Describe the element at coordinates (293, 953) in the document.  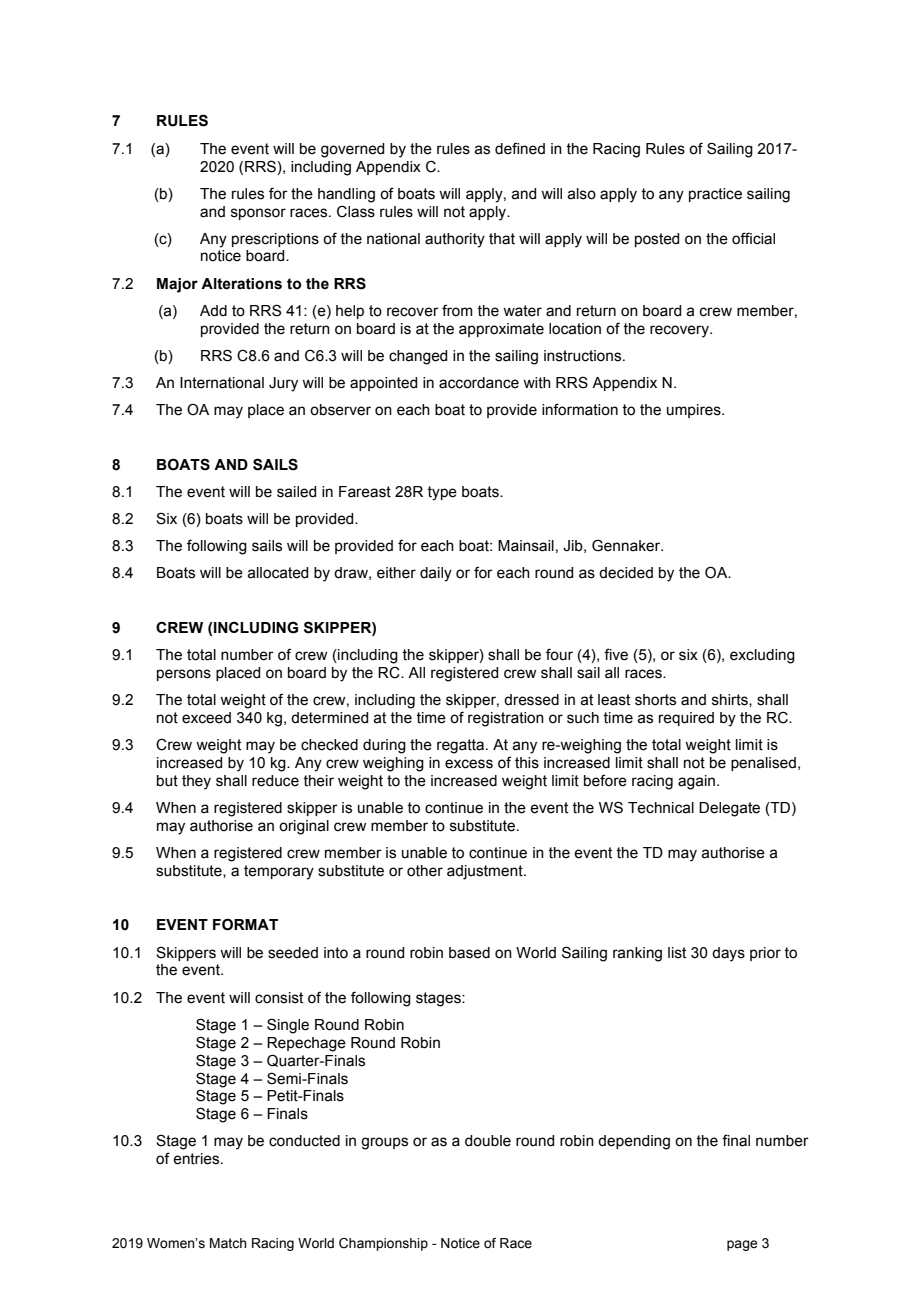
I see `seeded` at that location.
